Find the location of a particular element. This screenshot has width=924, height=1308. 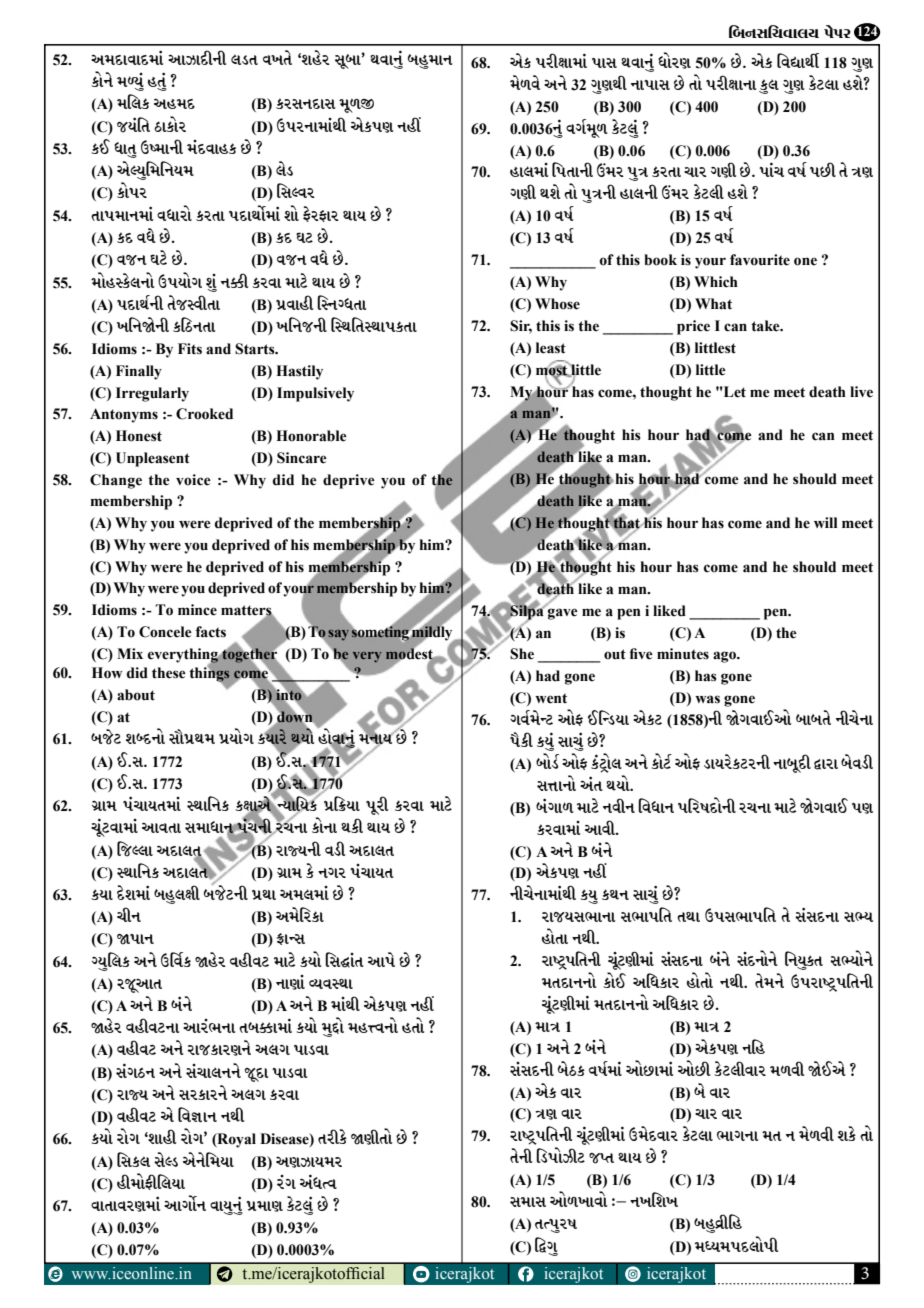

CTM is located at coordinates (413, 1025).
